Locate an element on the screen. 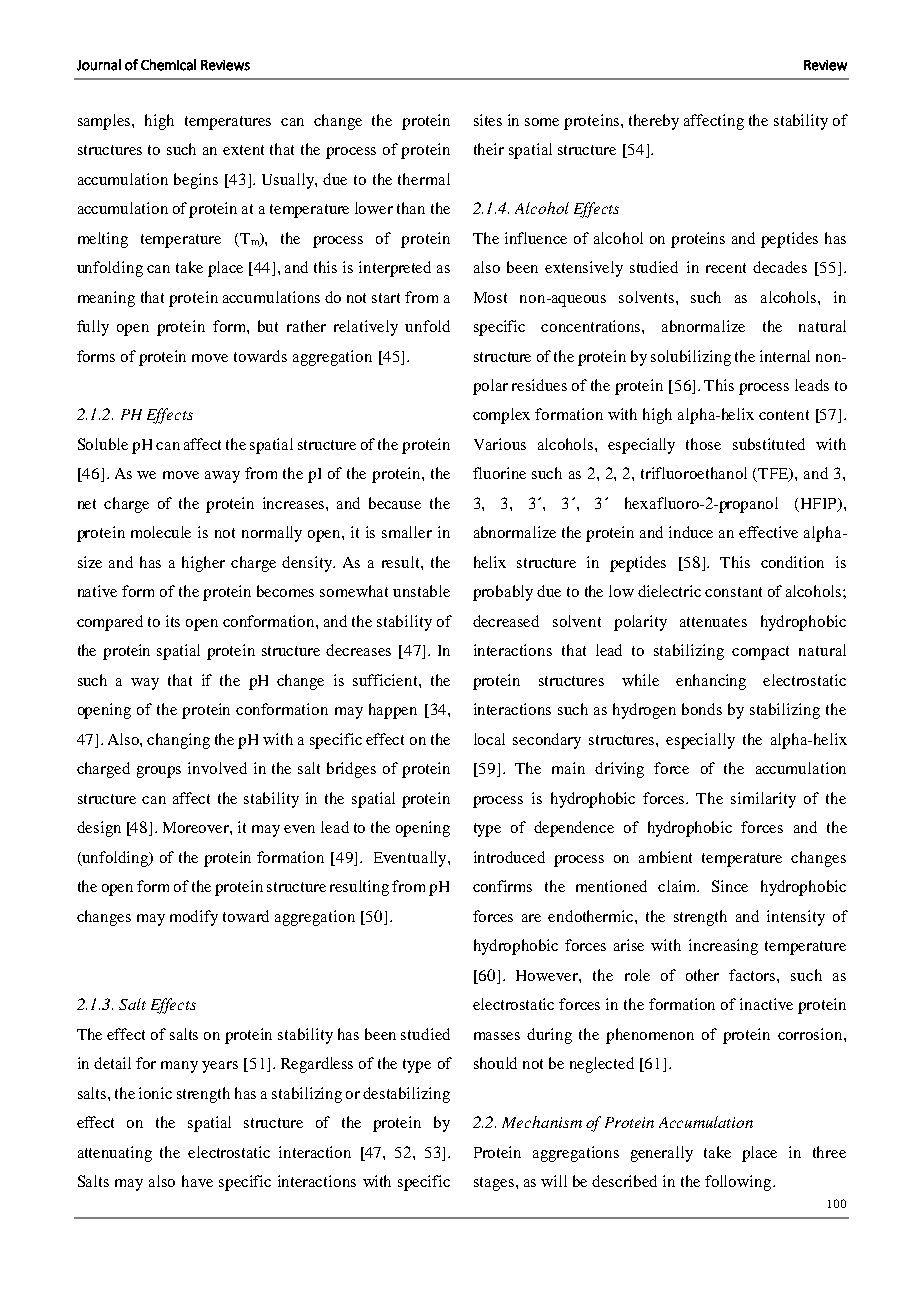 This screenshot has width=924, height=1308. Chemical is located at coordinates (168, 65).
